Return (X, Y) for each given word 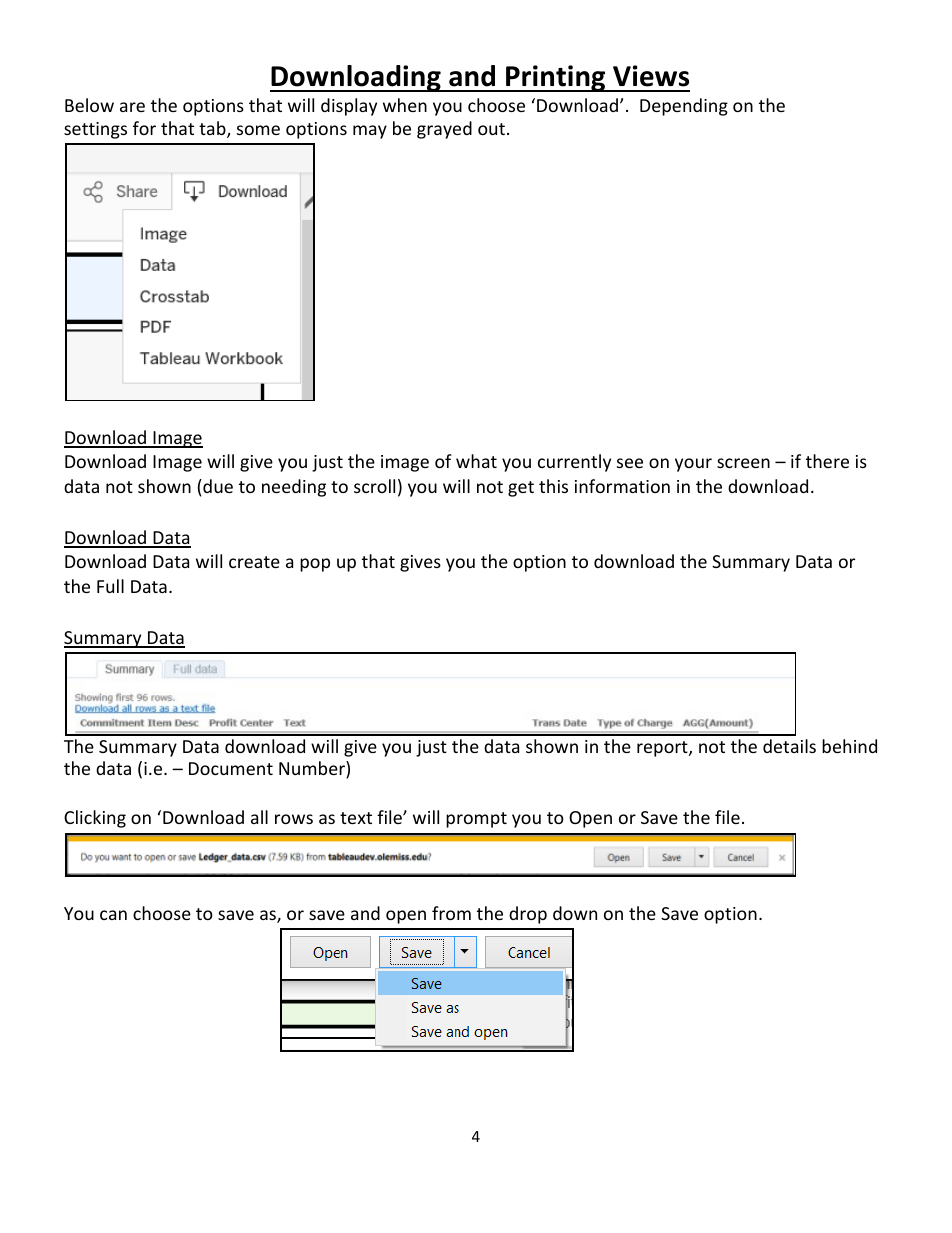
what (476, 461)
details (789, 746)
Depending (684, 107)
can (113, 915)
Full (110, 586)
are (132, 107)
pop (315, 565)
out (491, 129)
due (217, 486)
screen (743, 463)
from (451, 913)
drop (528, 915)
